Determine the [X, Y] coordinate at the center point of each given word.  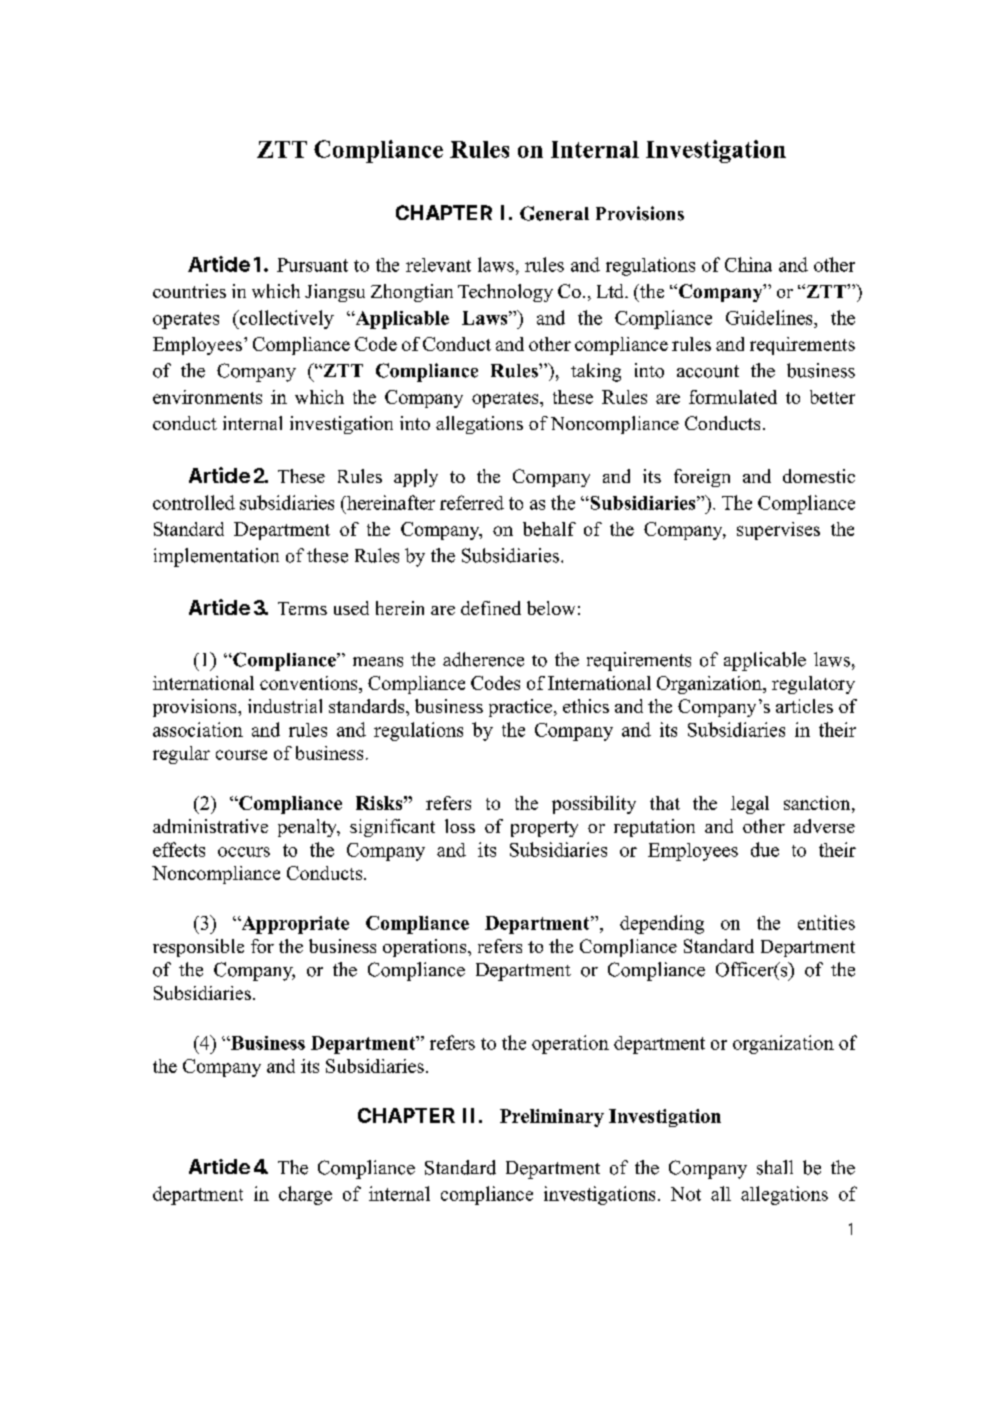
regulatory [813, 685]
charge [305, 1195]
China [748, 264]
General [554, 213]
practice [520, 708]
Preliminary [552, 1118]
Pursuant [312, 265]
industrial [285, 706]
